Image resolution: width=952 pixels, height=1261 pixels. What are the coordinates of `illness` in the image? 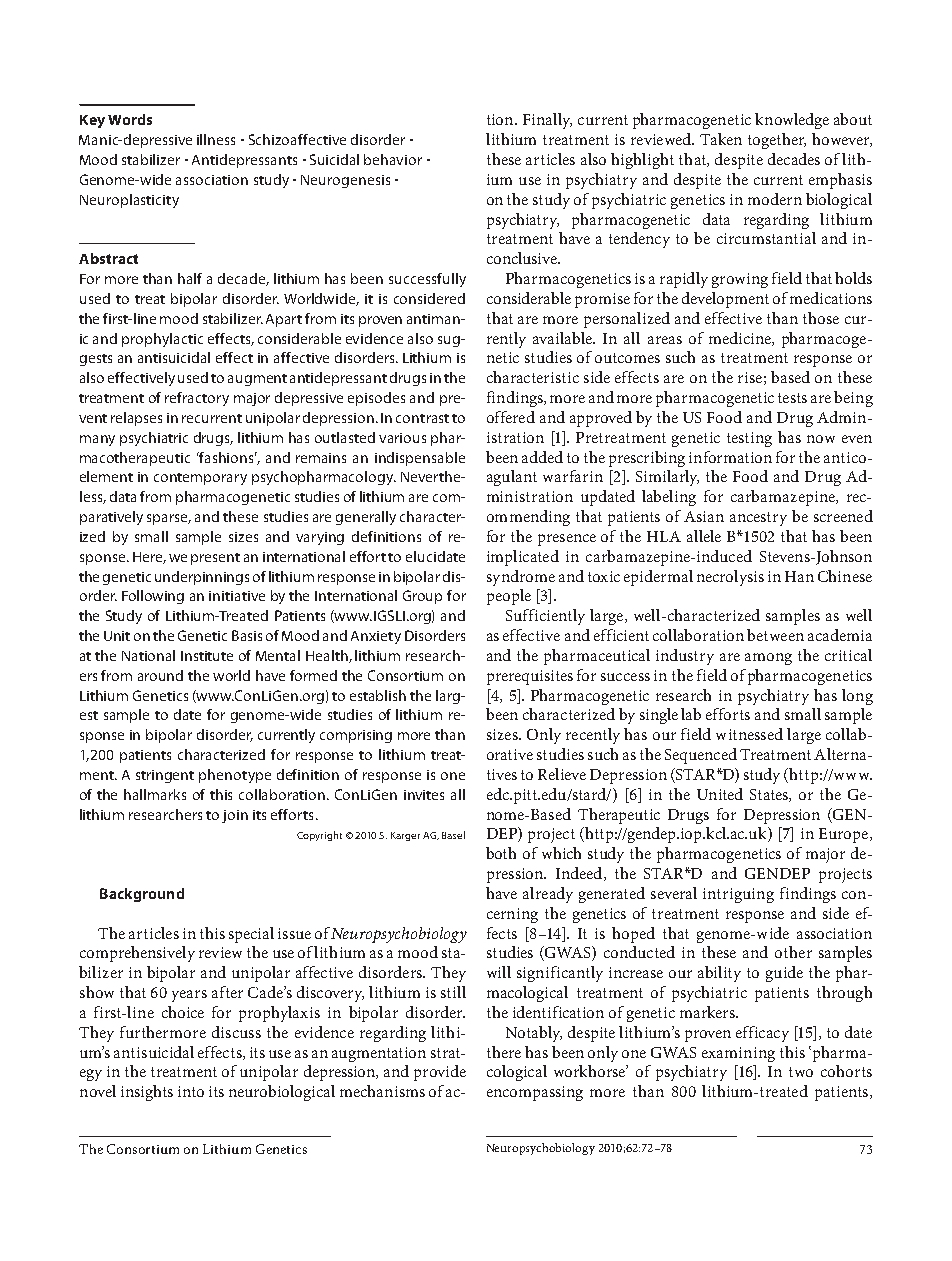 It's located at (216, 139).
